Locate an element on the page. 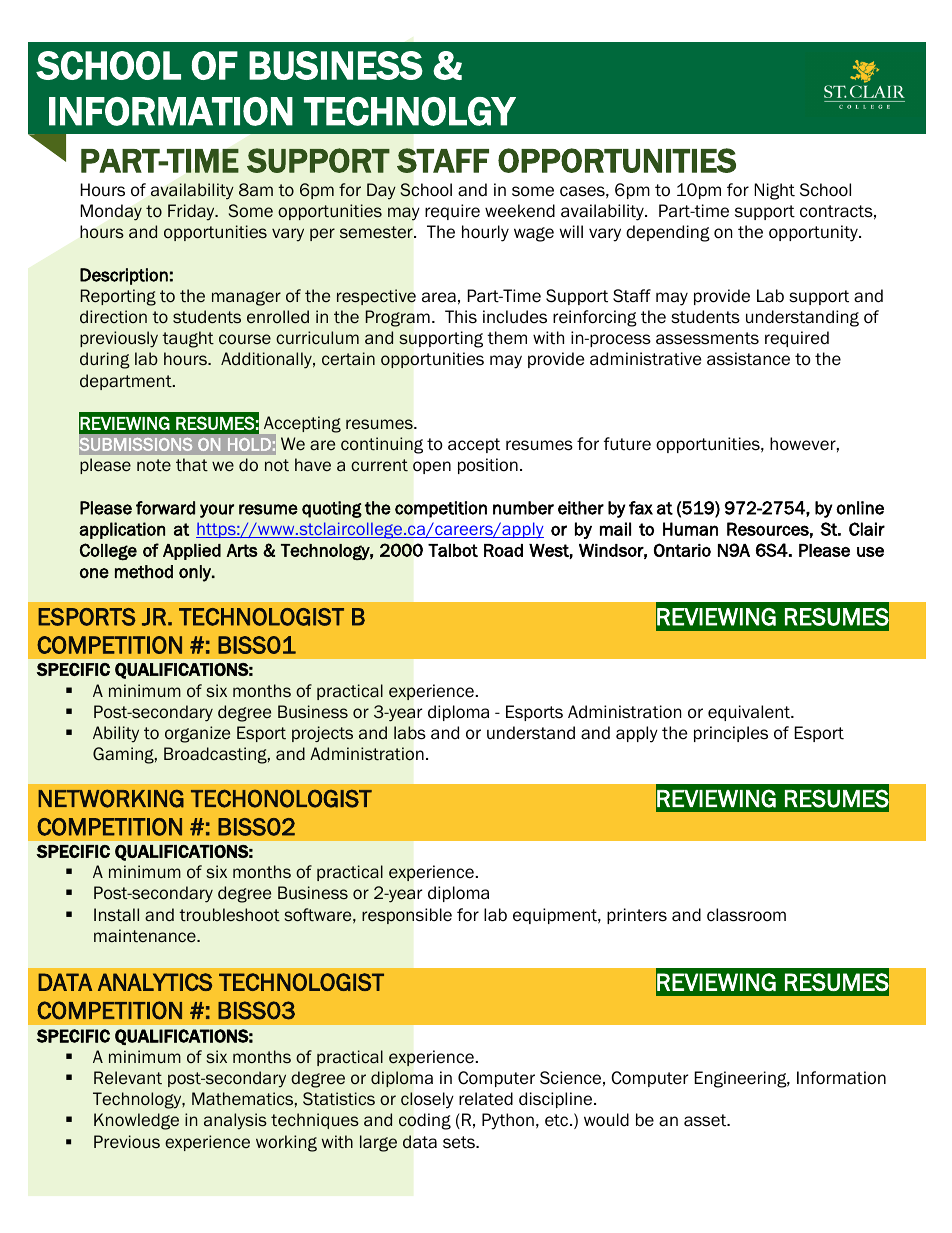 This document has height=1233, width=952. Friday is located at coordinates (192, 212).
